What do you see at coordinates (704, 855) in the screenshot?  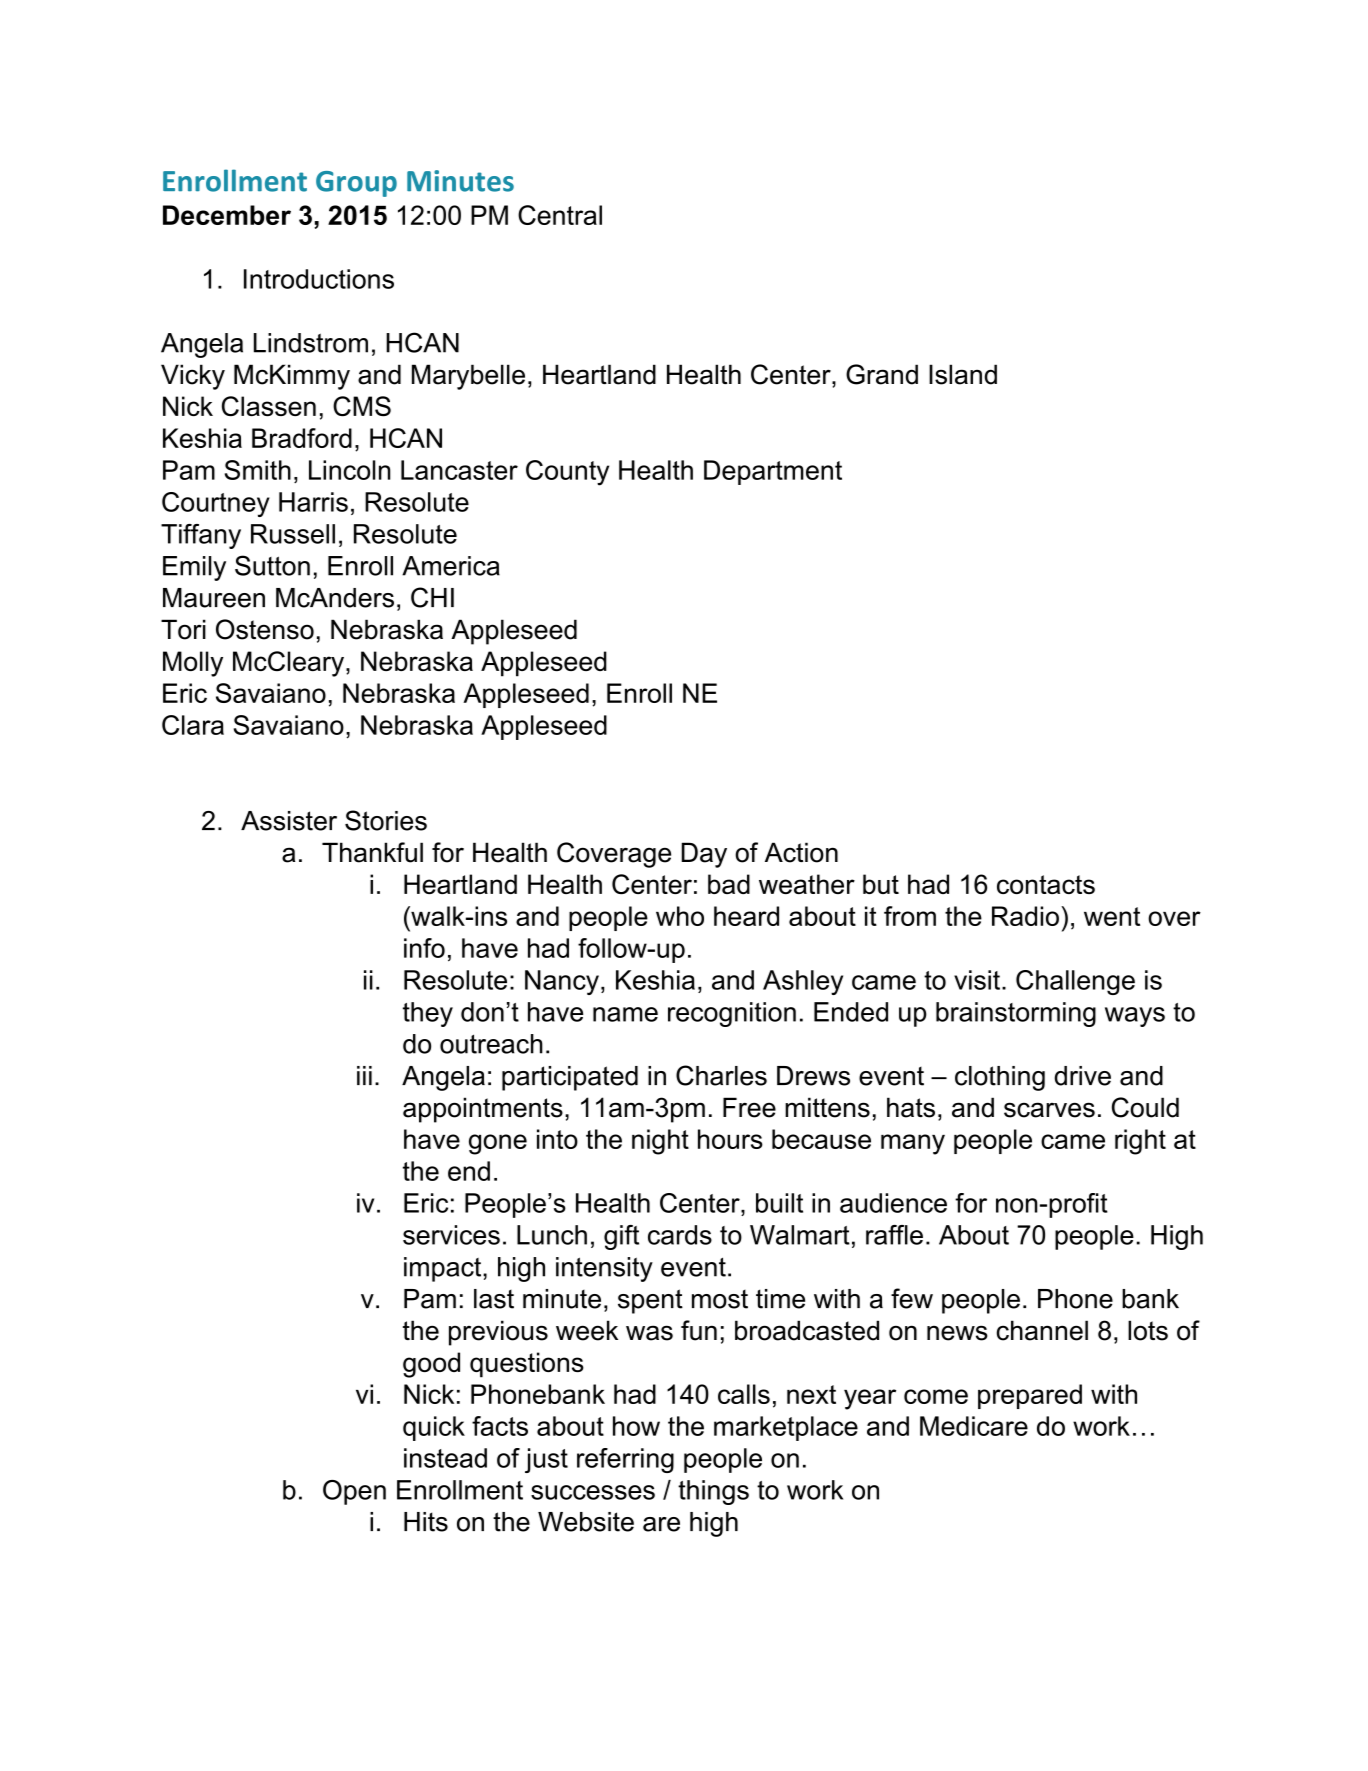 I see `Day` at bounding box center [704, 855].
